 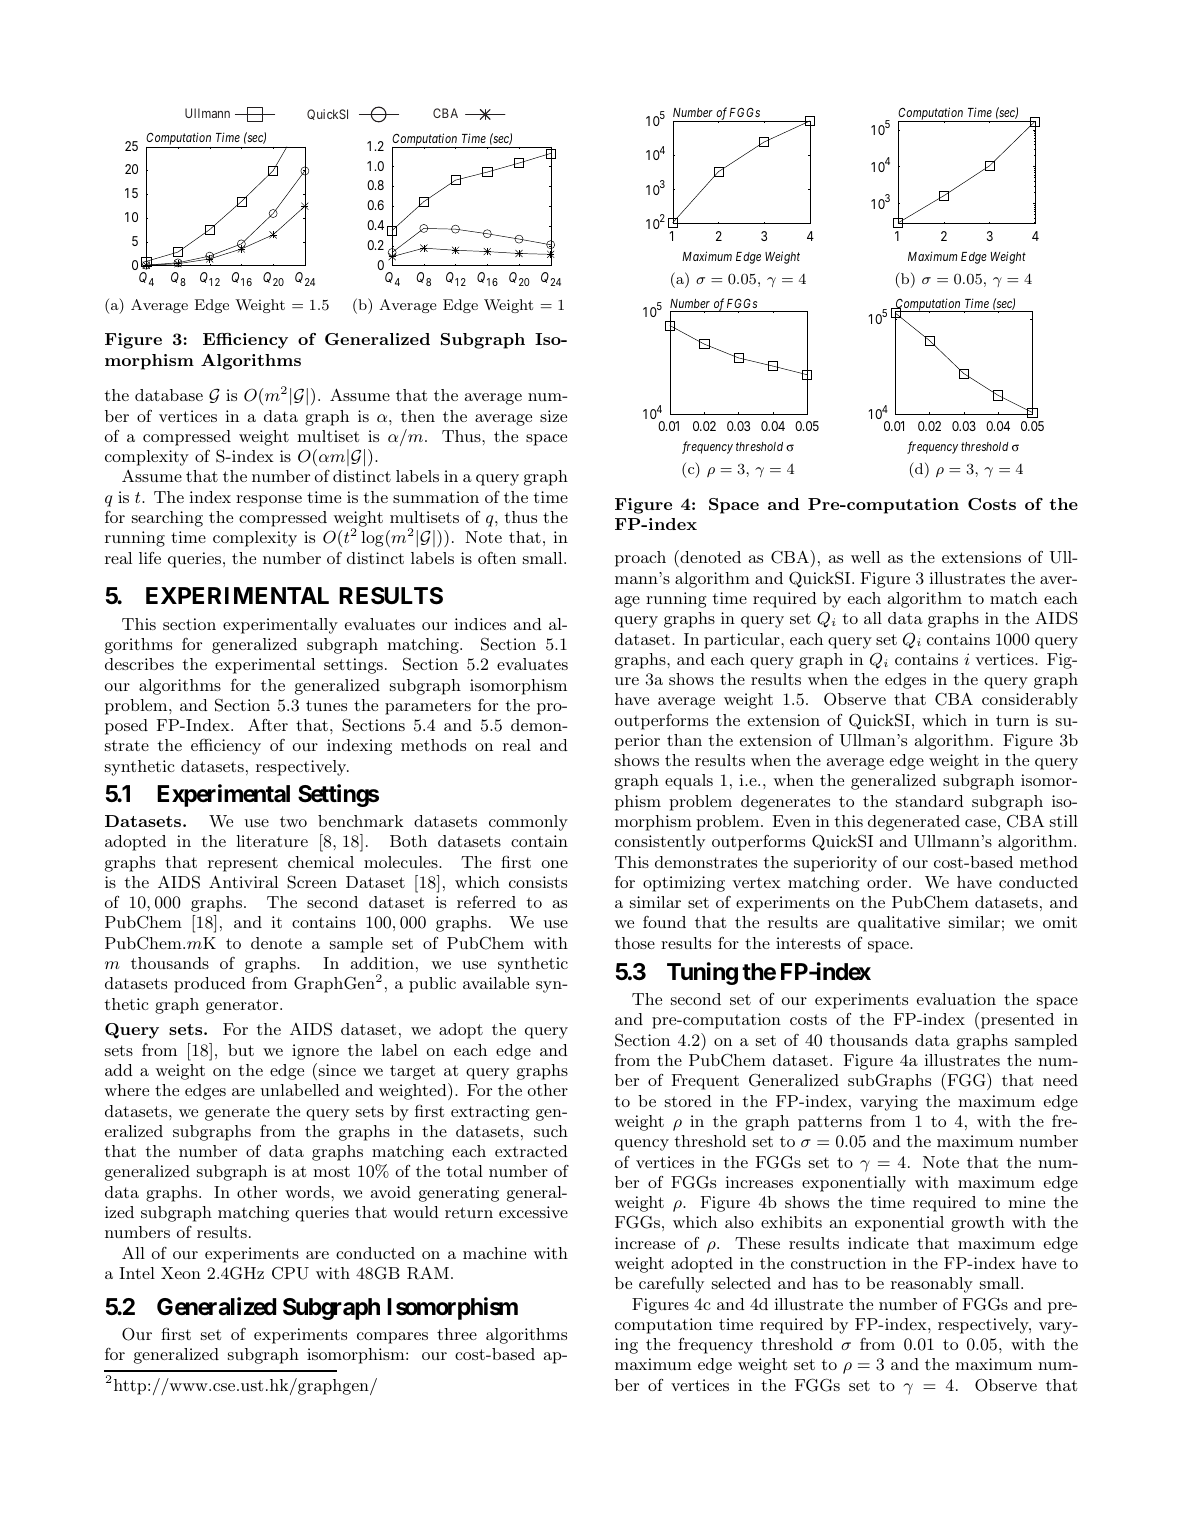 I want to click on well, so click(x=865, y=557).
